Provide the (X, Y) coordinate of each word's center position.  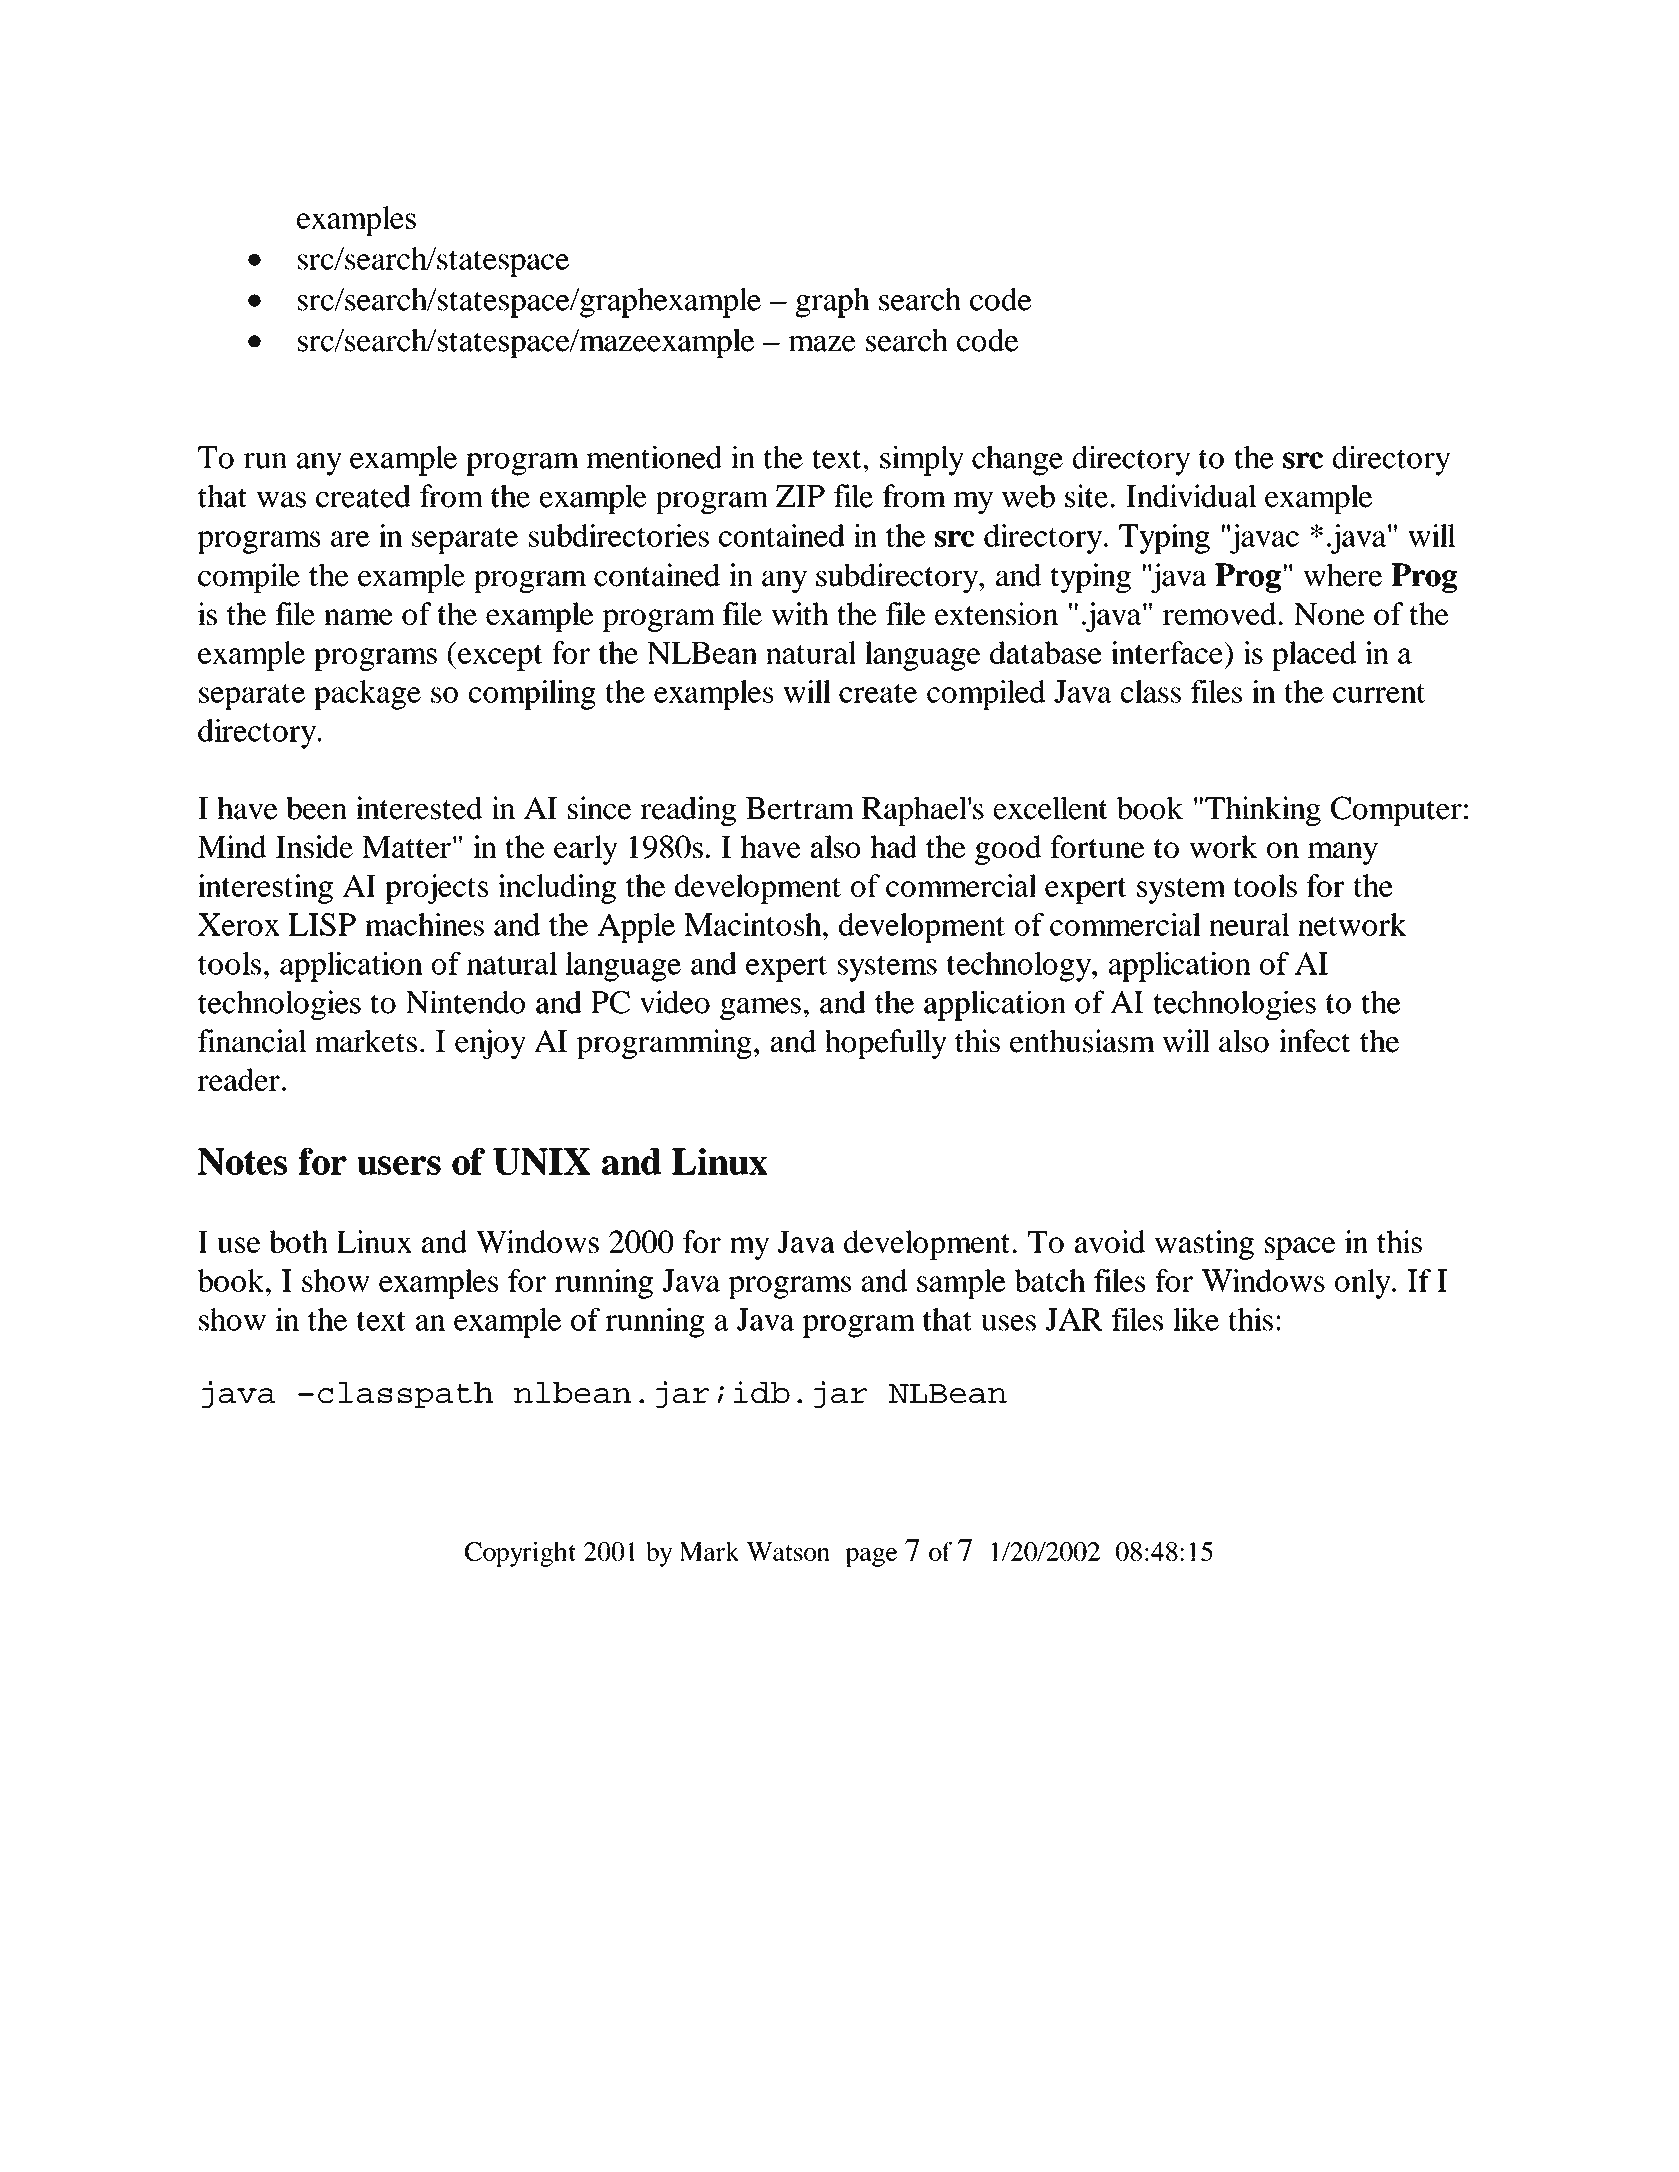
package (367, 695)
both (298, 1241)
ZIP (800, 496)
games (760, 1009)
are (350, 539)
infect (1314, 1041)
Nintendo (465, 1002)
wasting (1204, 1245)
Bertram (800, 808)
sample (961, 1284)
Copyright (520, 1554)
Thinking (1263, 811)
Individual (1191, 496)
